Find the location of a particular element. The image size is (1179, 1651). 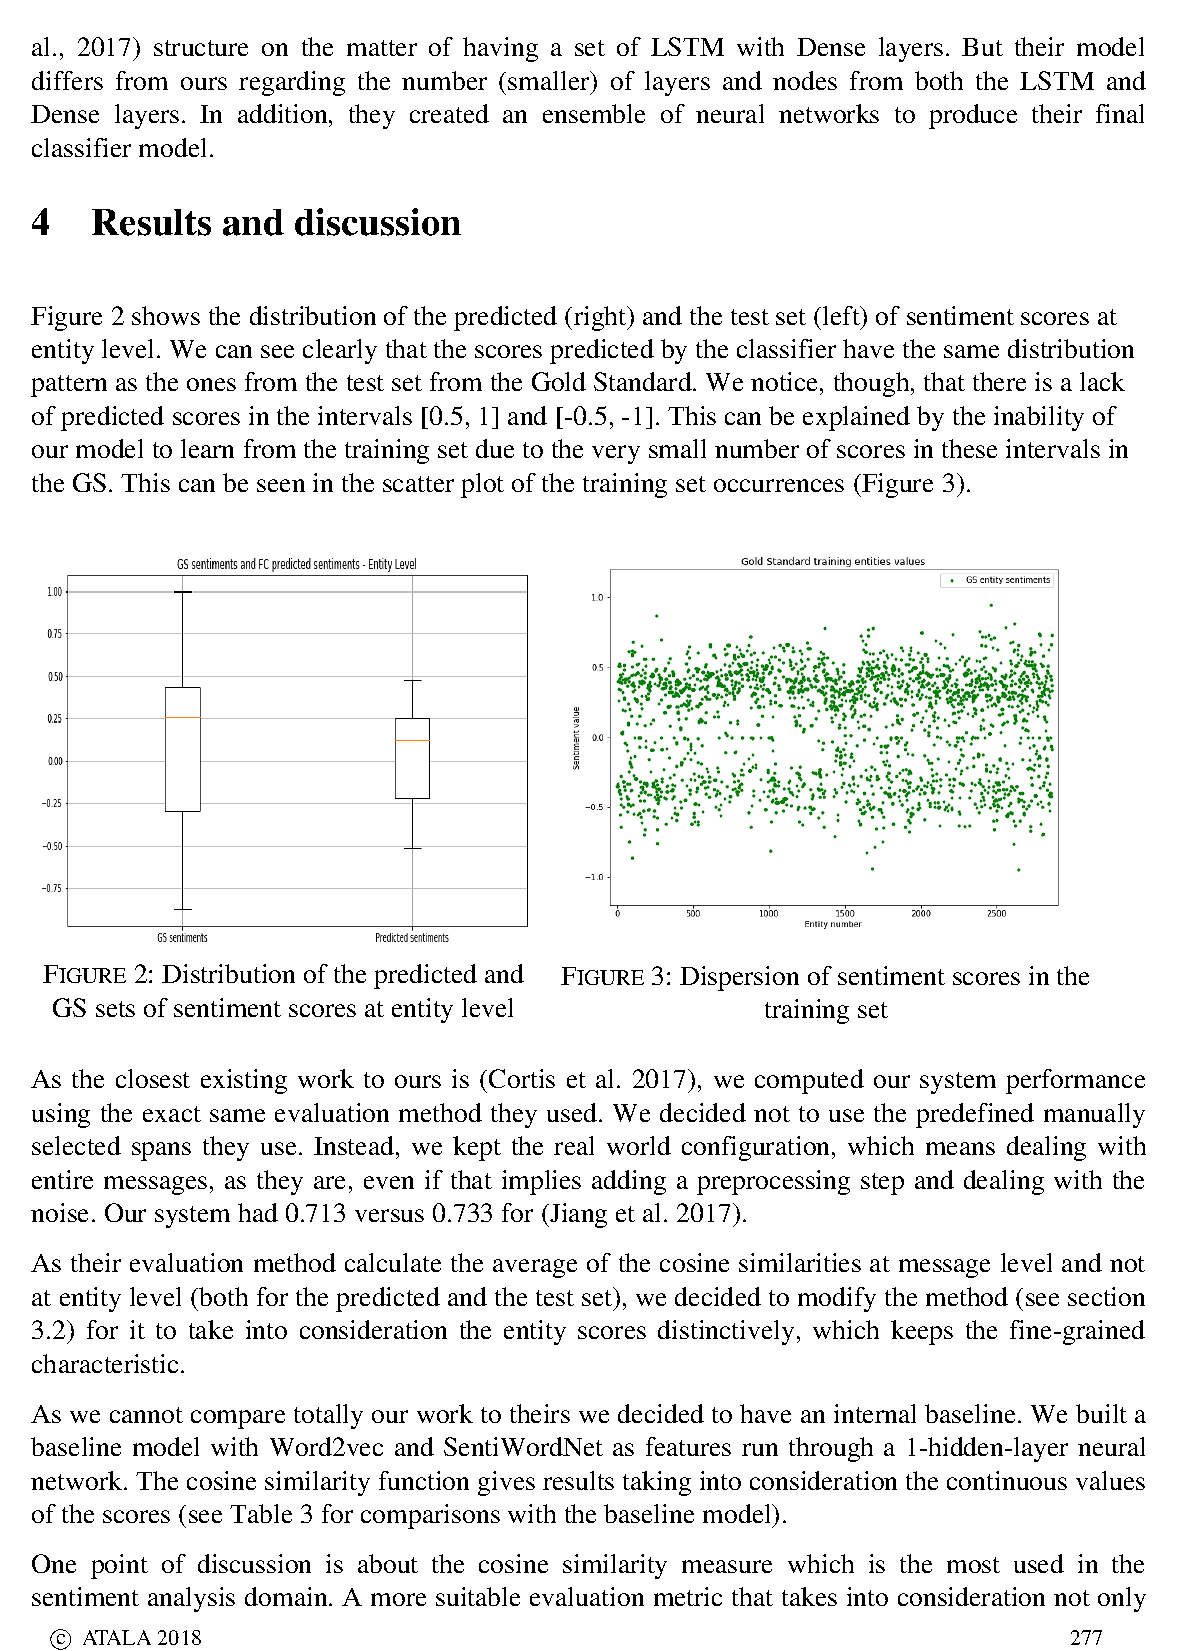

real is located at coordinates (574, 1145).
